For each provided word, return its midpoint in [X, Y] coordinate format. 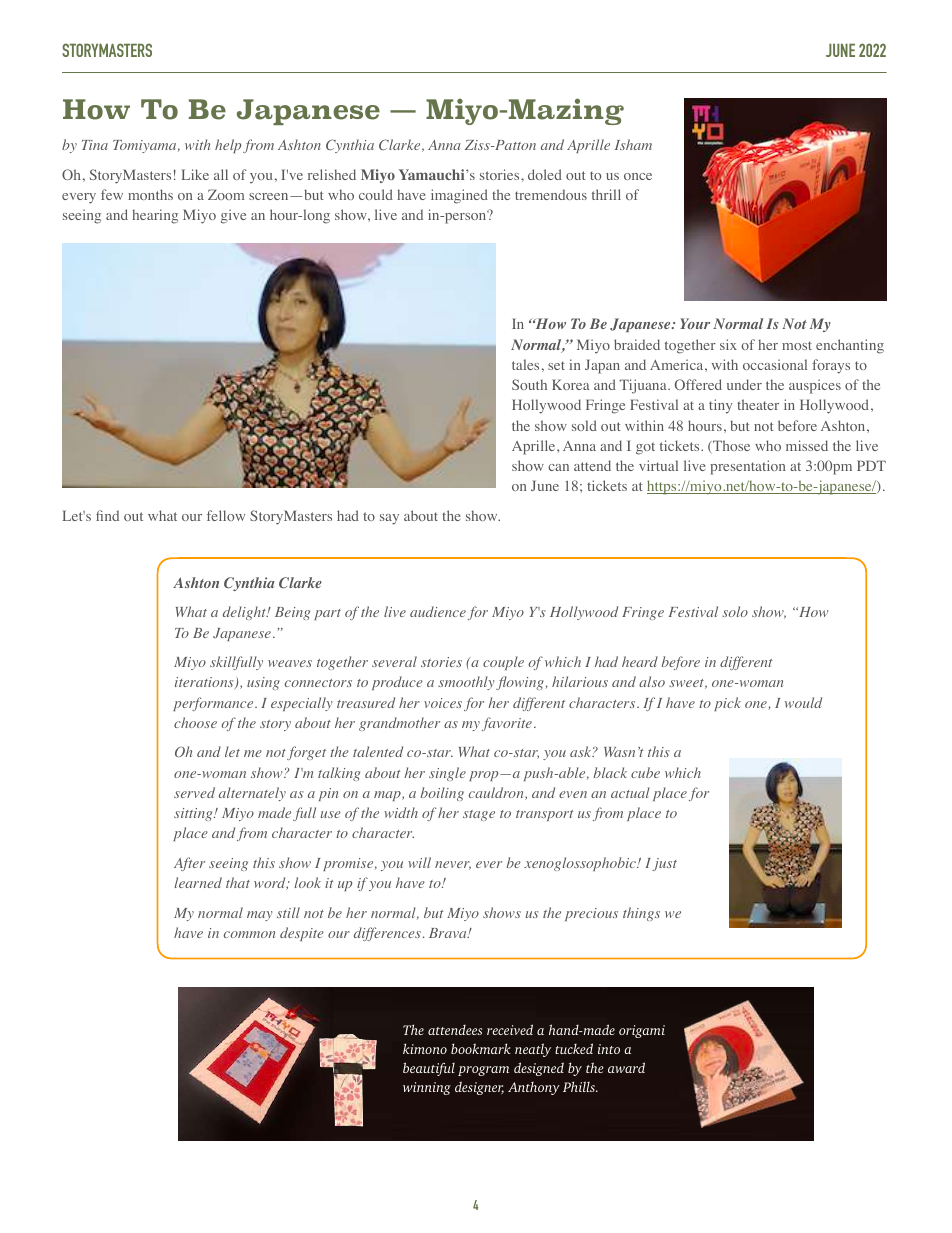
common [249, 934]
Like [195, 174]
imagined [459, 196]
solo [735, 611]
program [483, 1071]
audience [438, 611]
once [638, 176]
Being [292, 613]
